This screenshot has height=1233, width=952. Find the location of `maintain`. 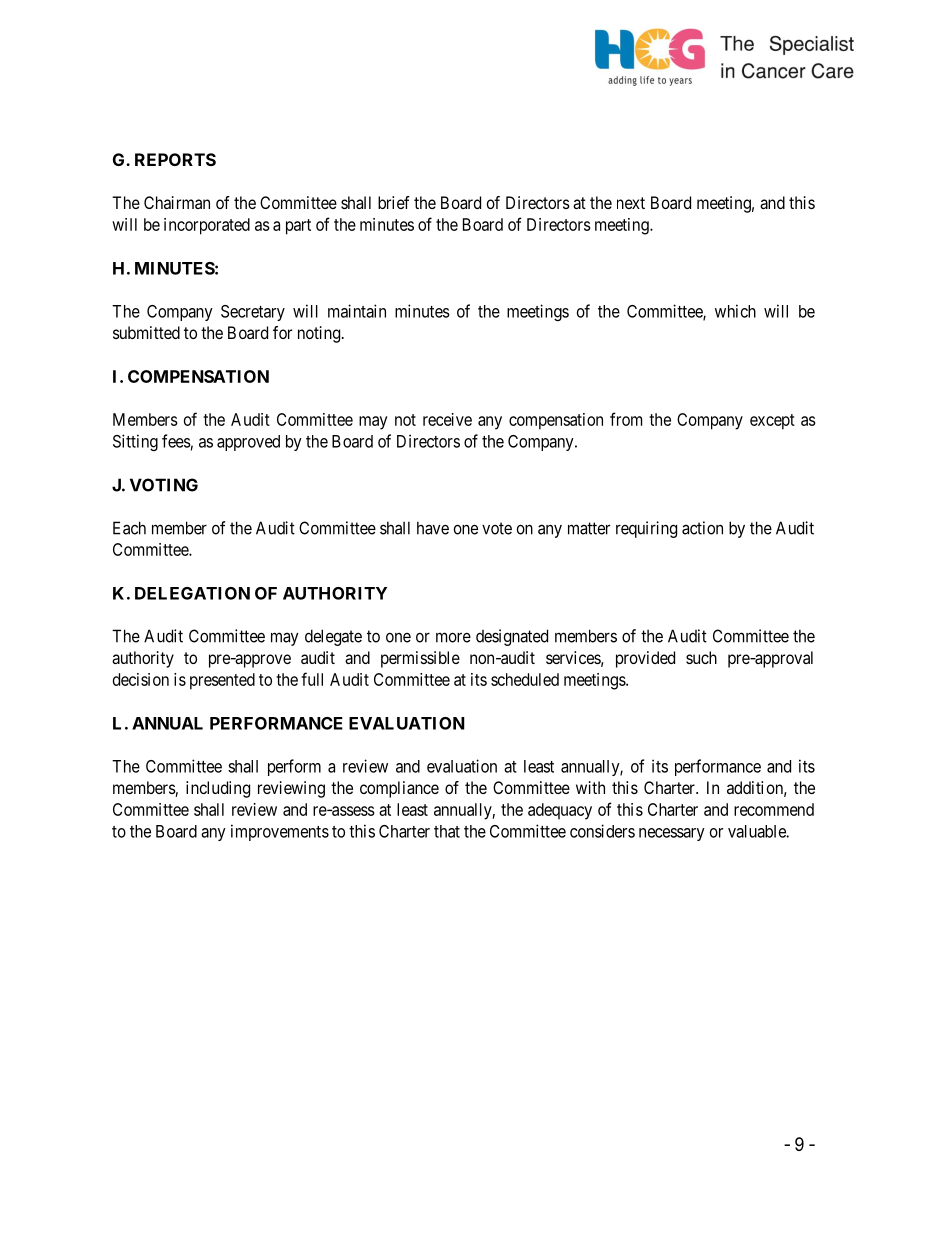

maintain is located at coordinates (357, 311).
